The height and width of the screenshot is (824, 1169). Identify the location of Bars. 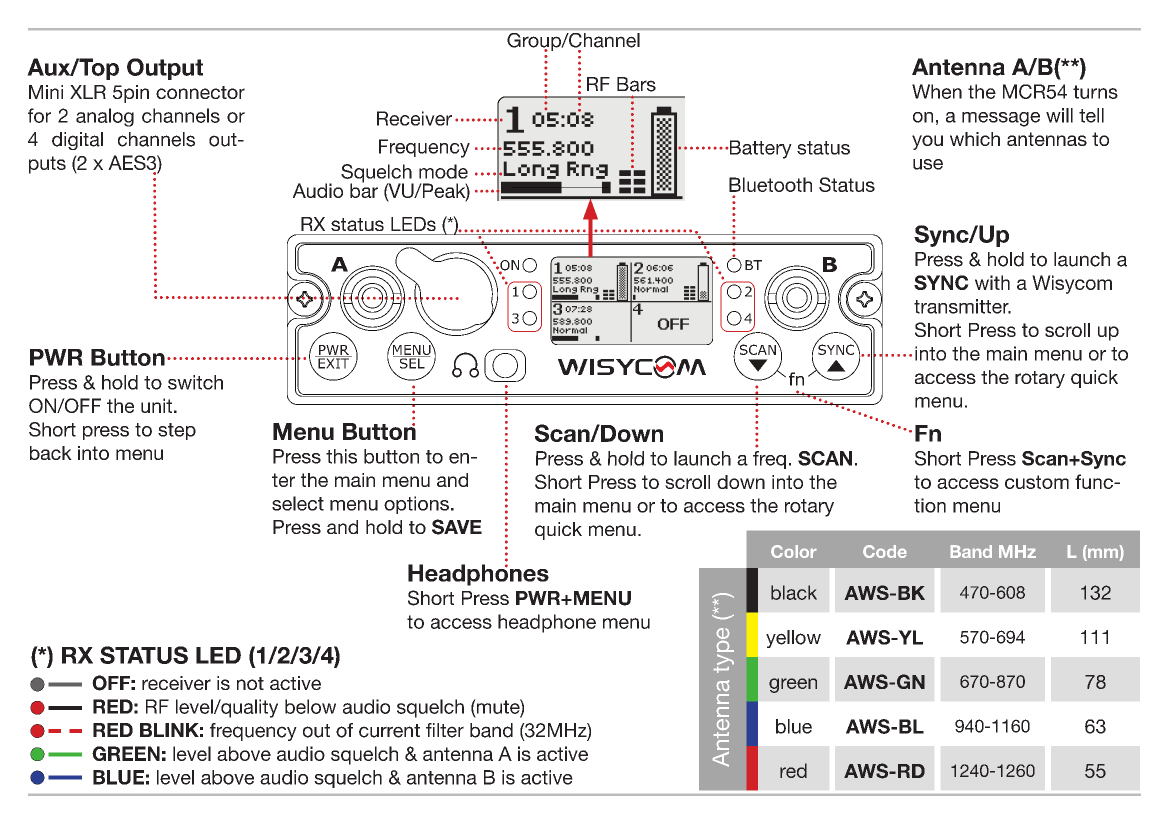
(636, 84).
